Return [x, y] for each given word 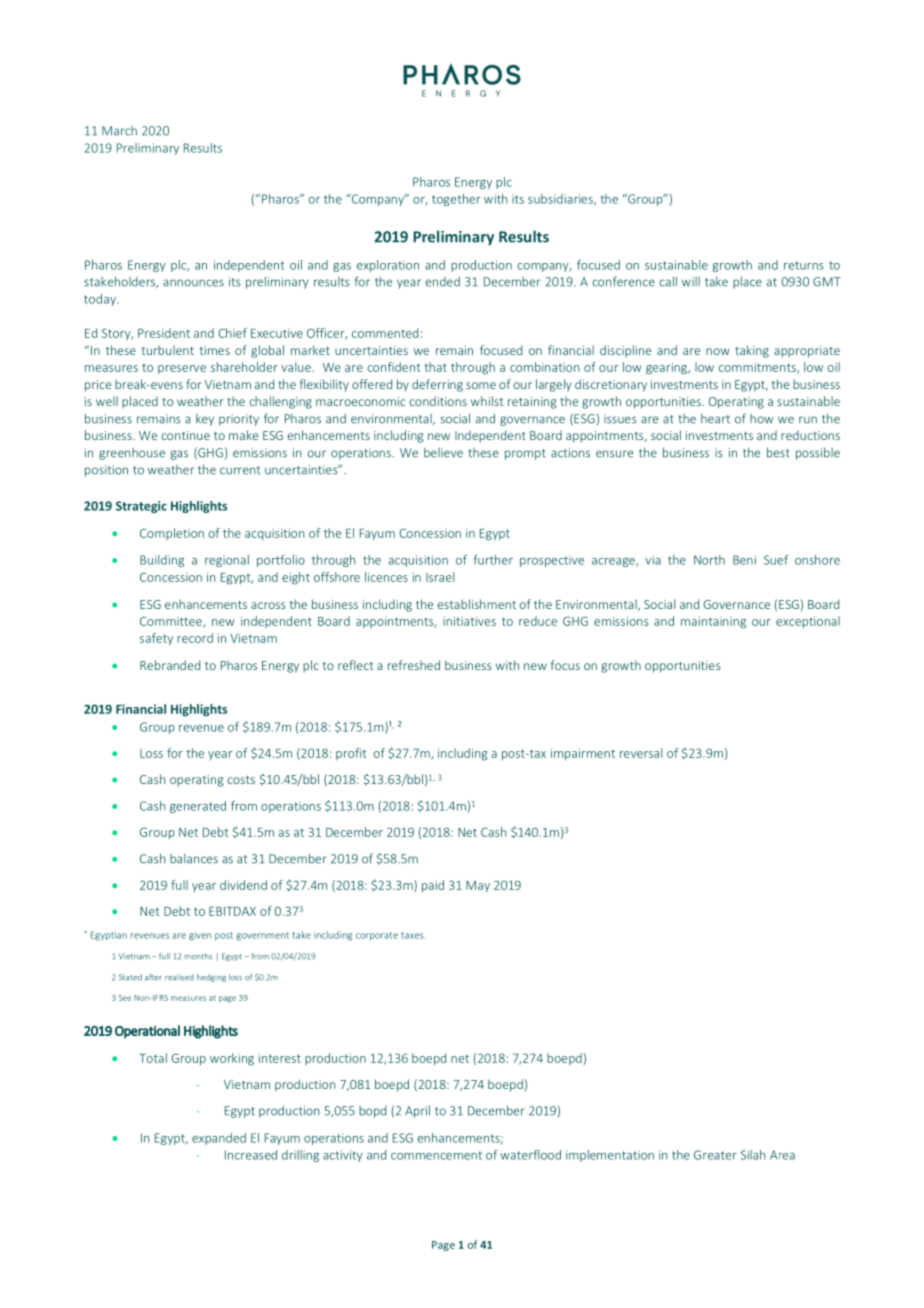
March [119, 131]
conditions [438, 401]
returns [804, 265]
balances [194, 859]
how [762, 419]
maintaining [713, 622]
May [478, 886]
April [417, 1111]
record [195, 638]
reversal [641, 753]
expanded [219, 1139]
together [456, 200]
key [205, 420]
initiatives [469, 621]
